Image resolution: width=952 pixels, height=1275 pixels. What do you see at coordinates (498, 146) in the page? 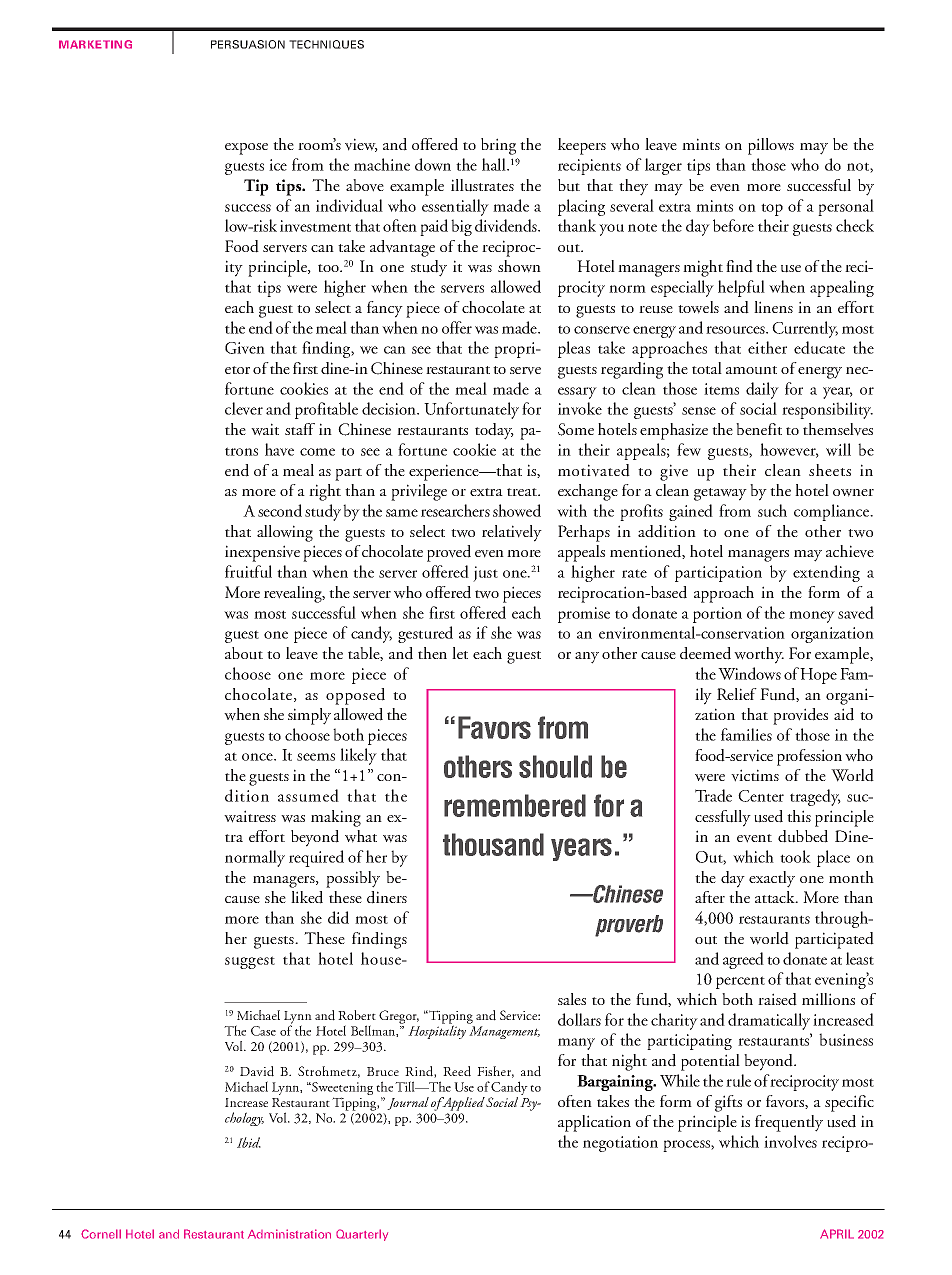
I see `bring` at bounding box center [498, 146].
